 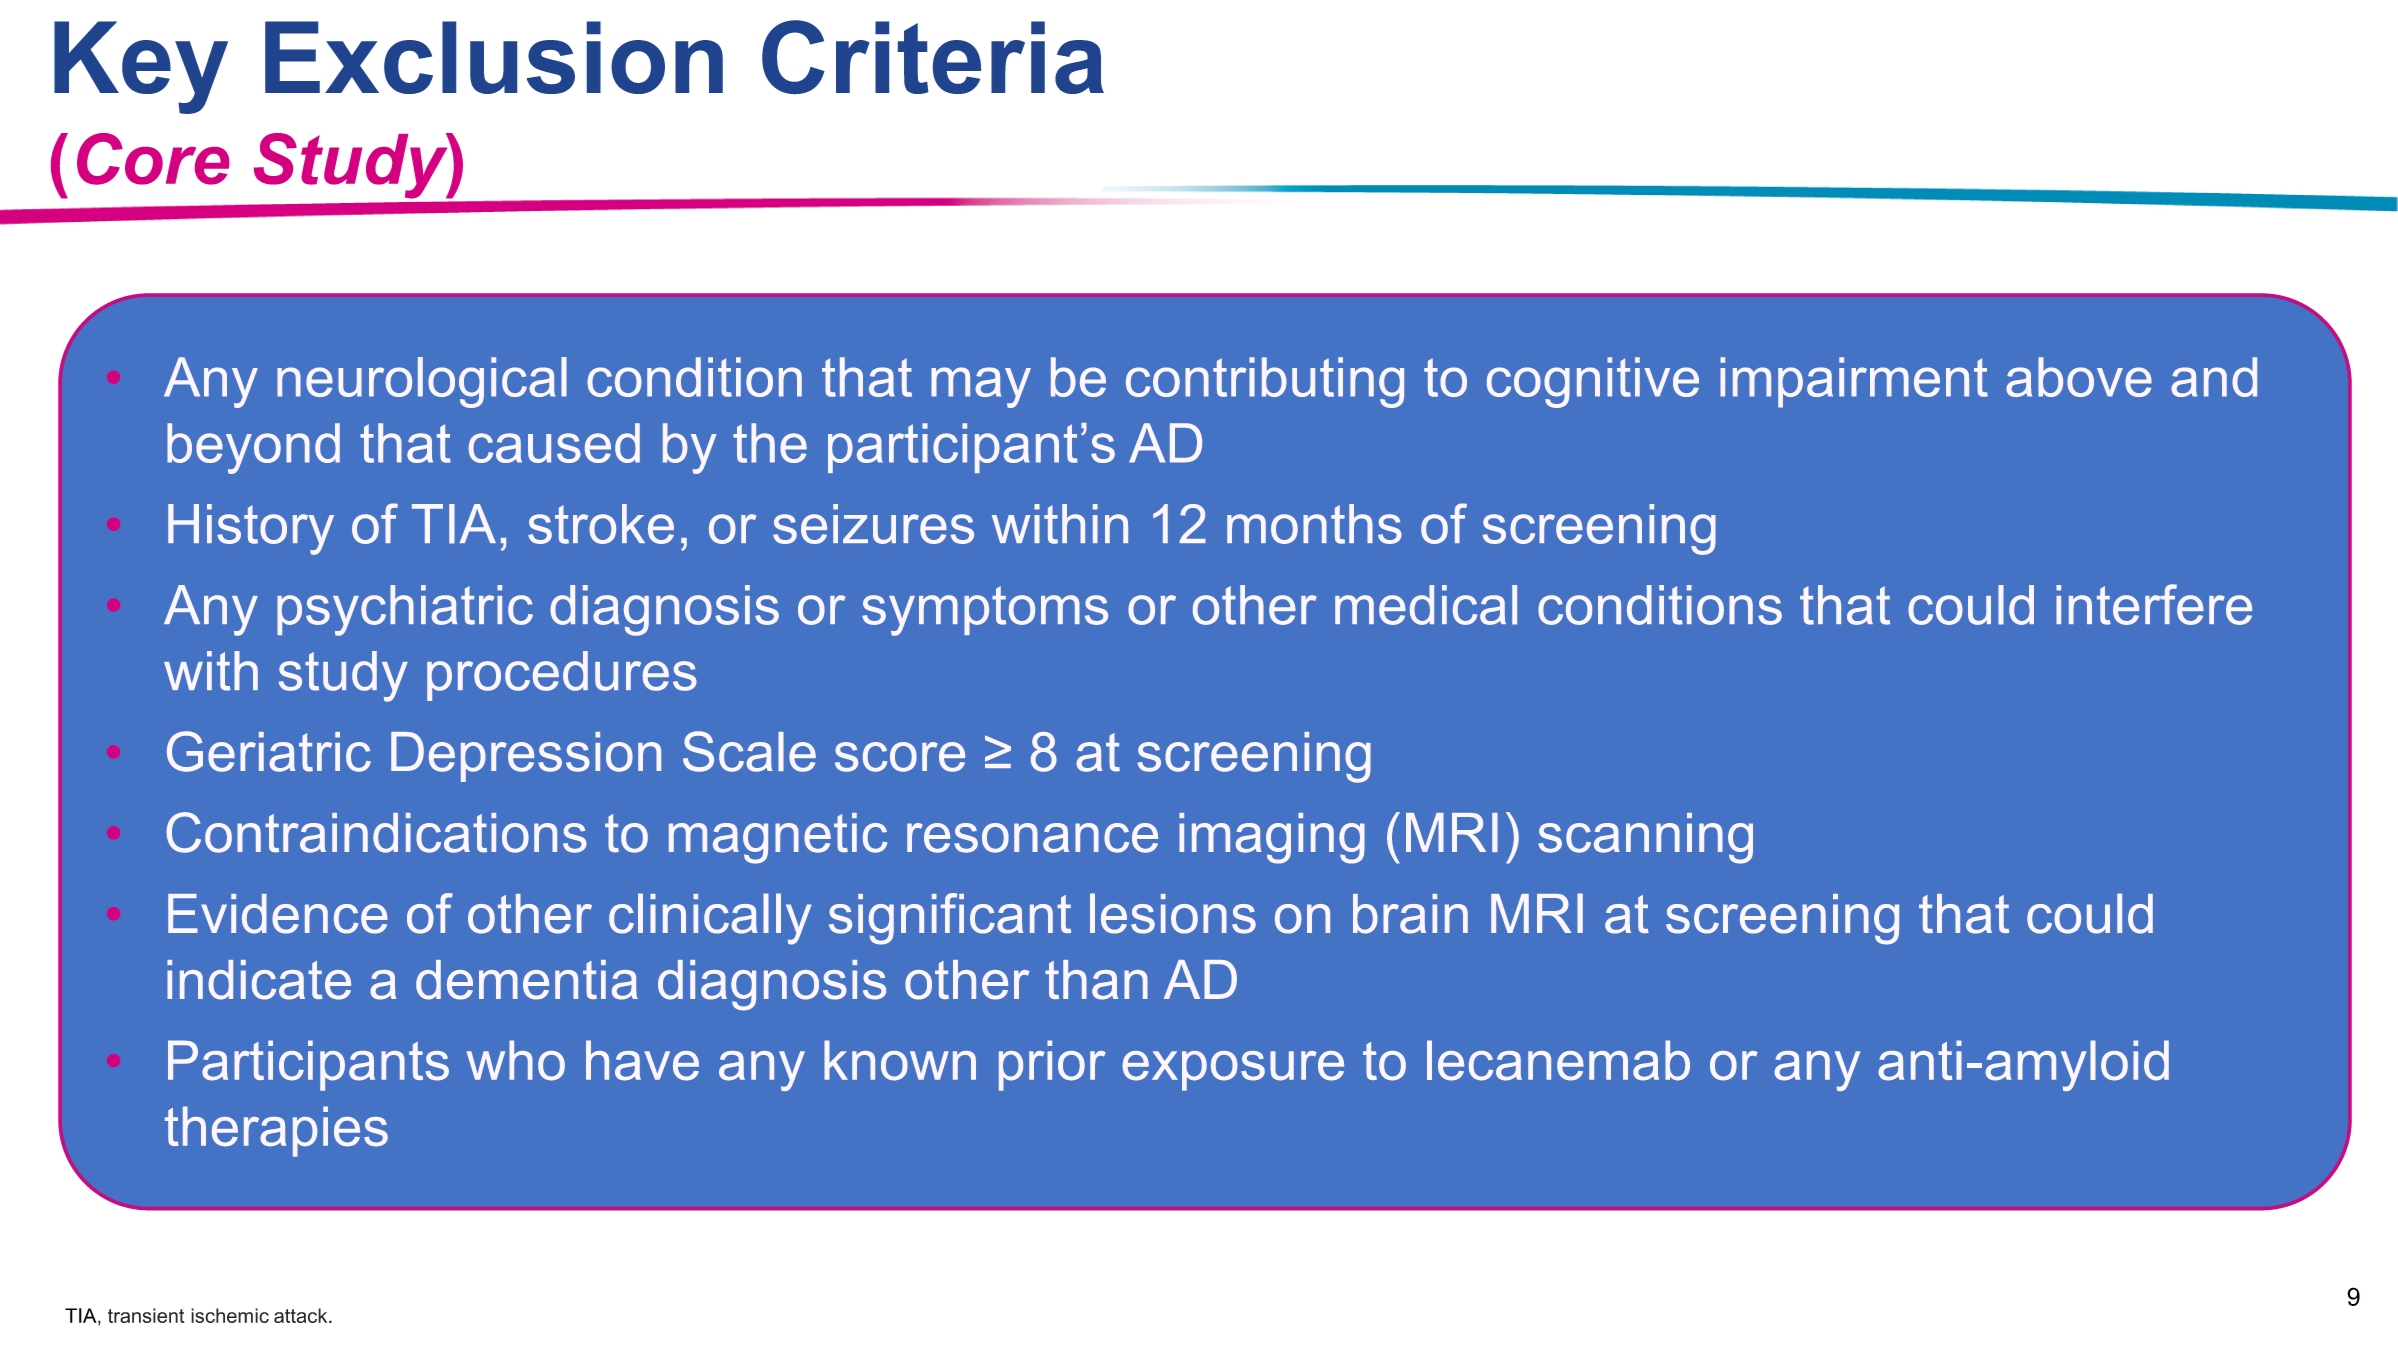 What do you see at coordinates (1233, 1071) in the screenshot?
I see `exposure` at bounding box center [1233, 1071].
